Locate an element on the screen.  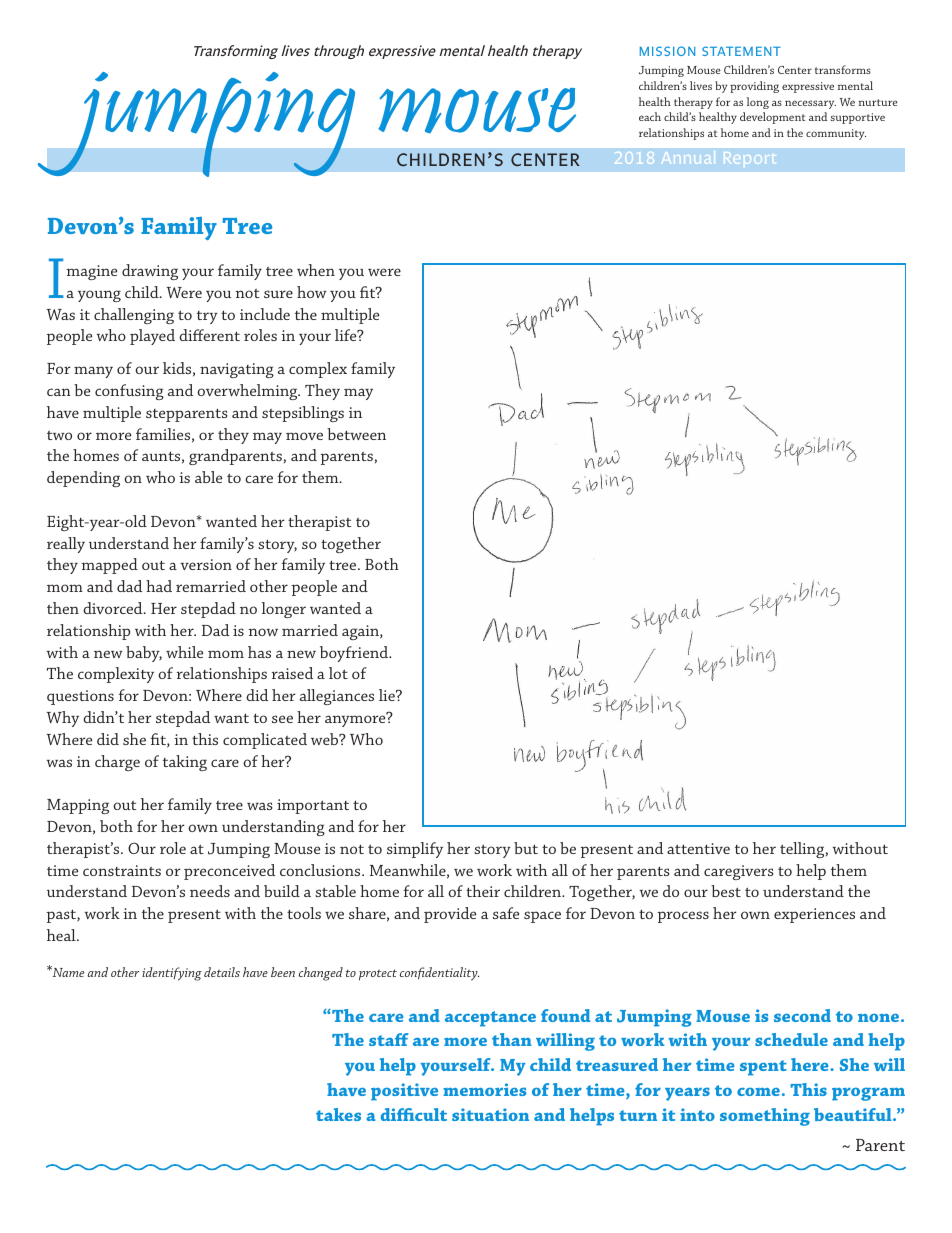
attentive is located at coordinates (698, 848).
